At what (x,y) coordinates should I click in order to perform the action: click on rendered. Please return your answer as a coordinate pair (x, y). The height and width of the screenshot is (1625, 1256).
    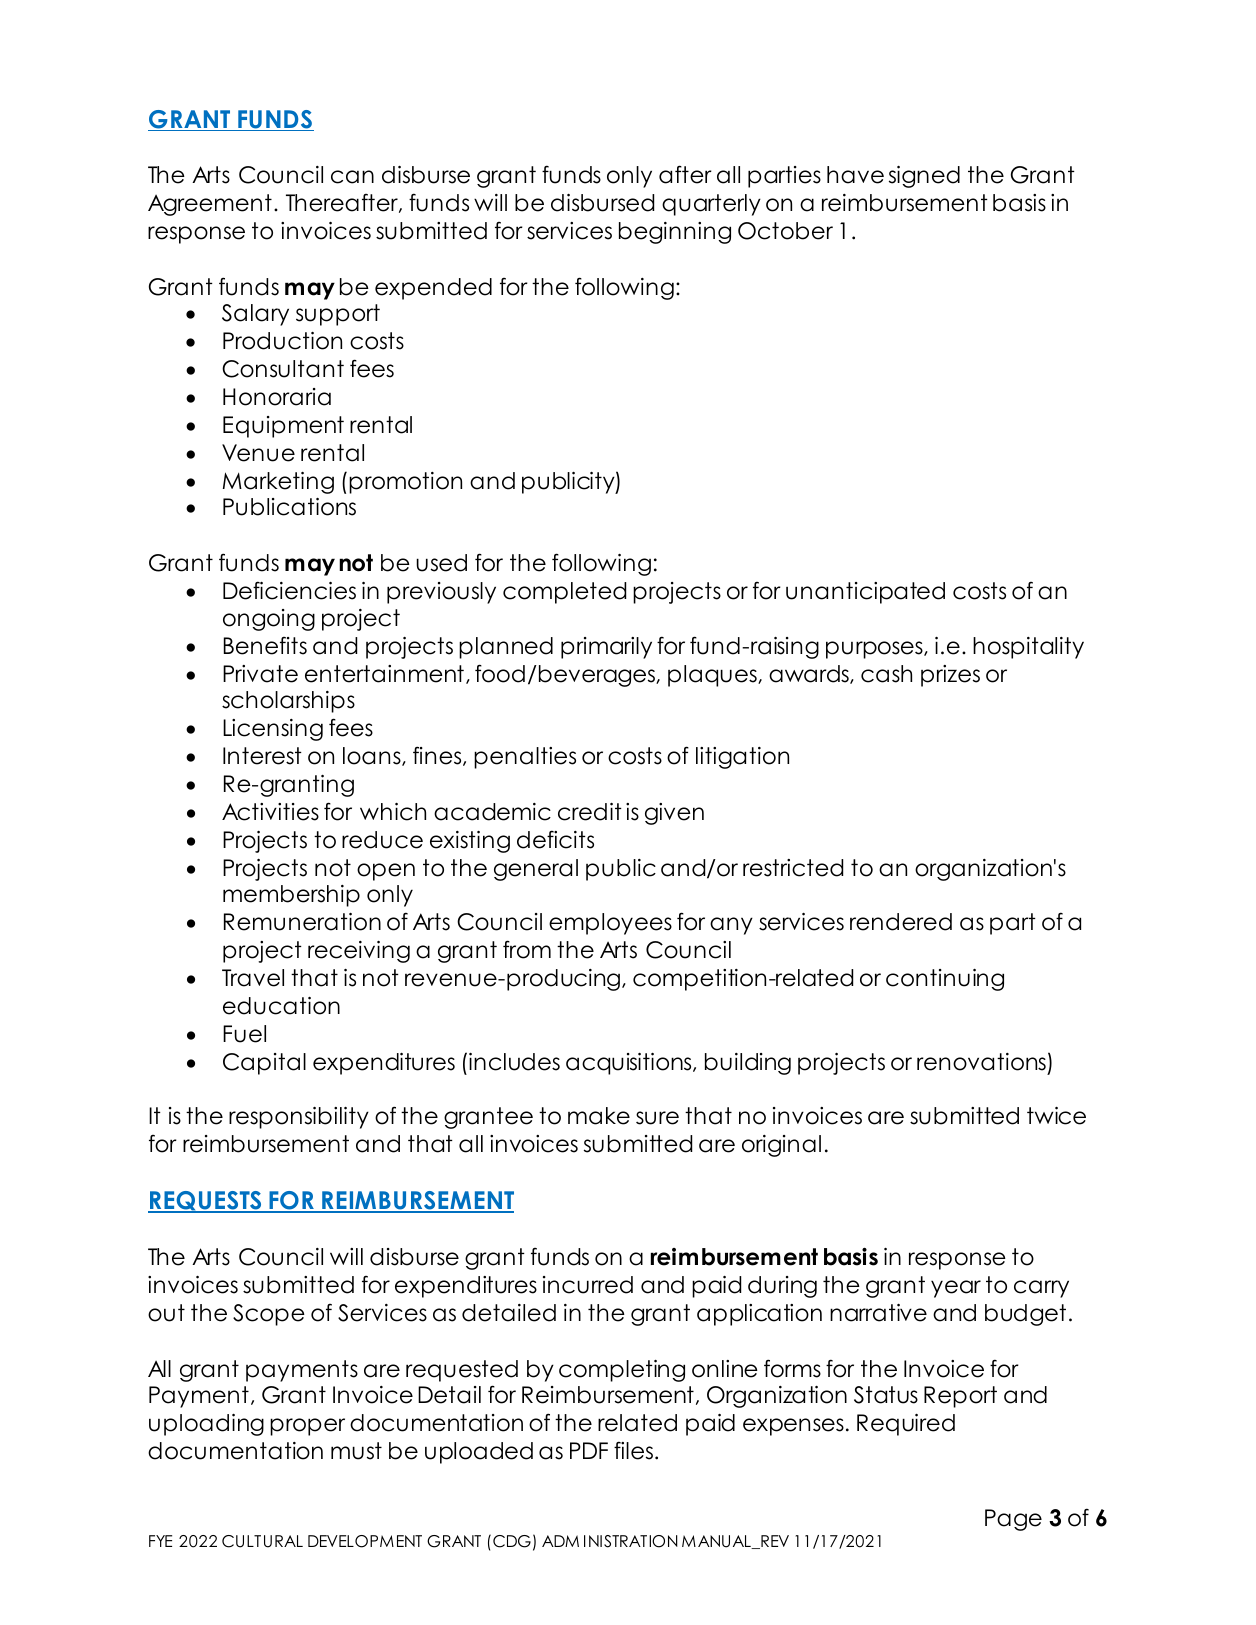
    Looking at the image, I should click on (901, 922).
